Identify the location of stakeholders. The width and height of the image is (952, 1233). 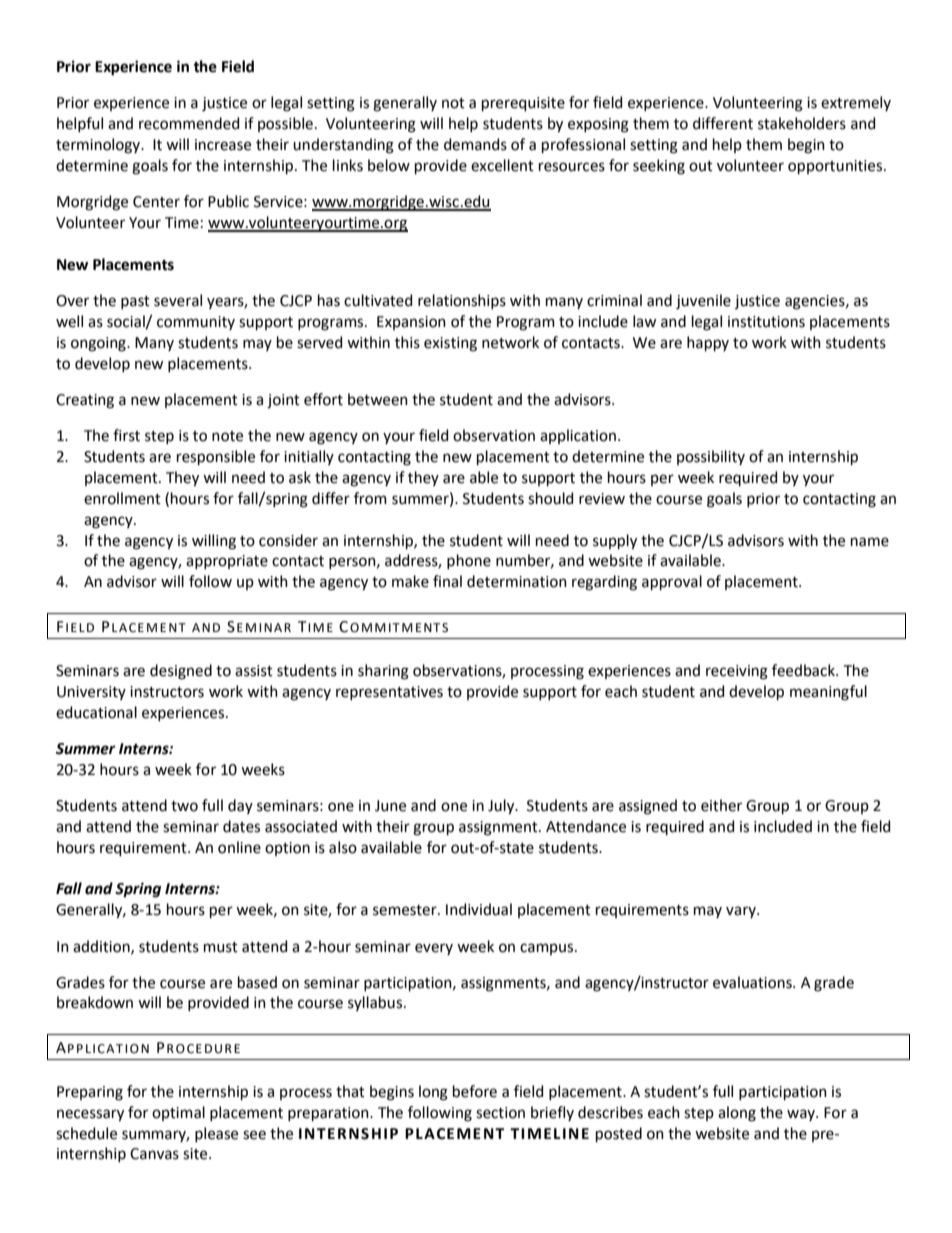
(802, 123).
